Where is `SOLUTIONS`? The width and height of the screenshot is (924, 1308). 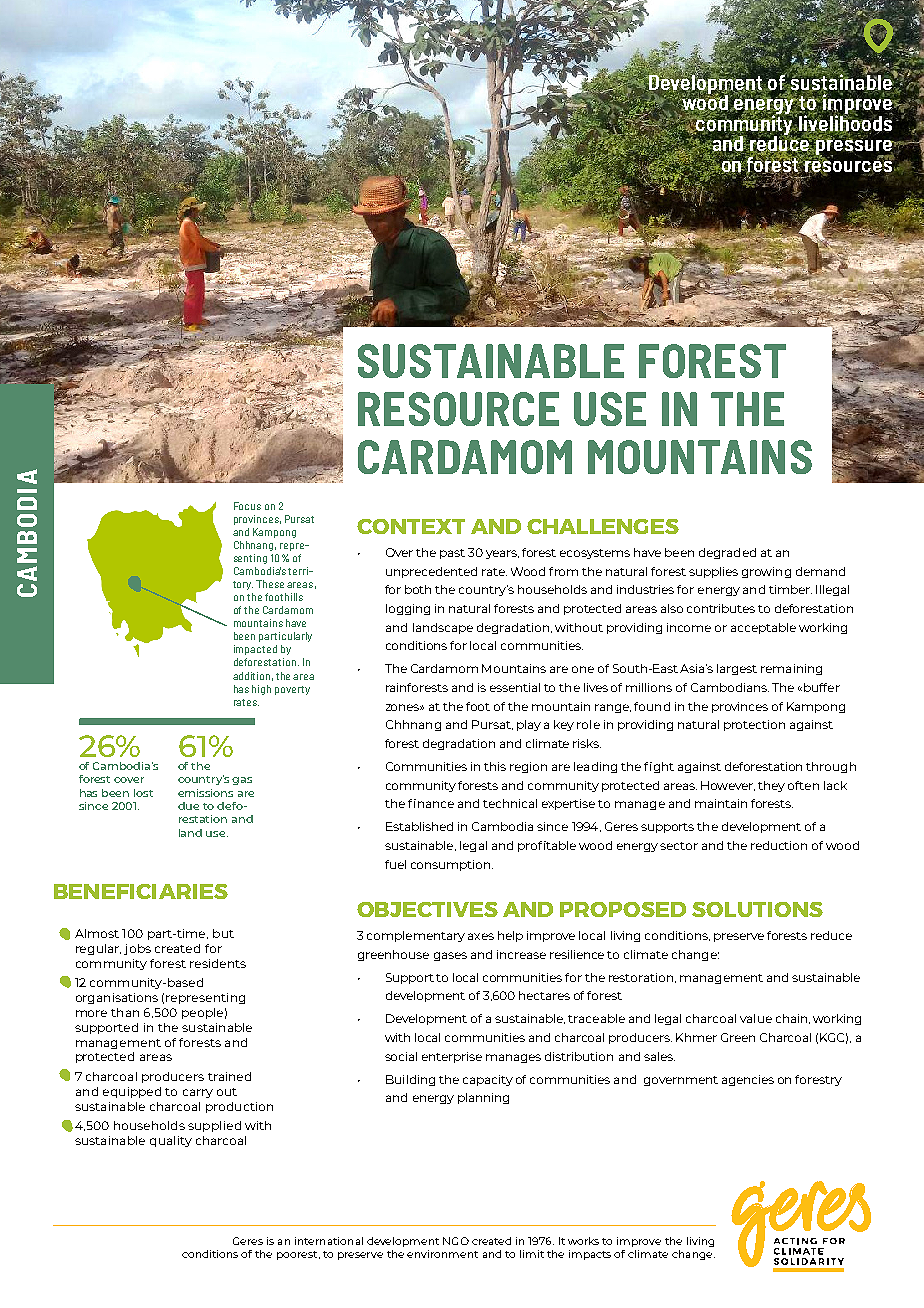
SOLUTIONS is located at coordinates (757, 909).
